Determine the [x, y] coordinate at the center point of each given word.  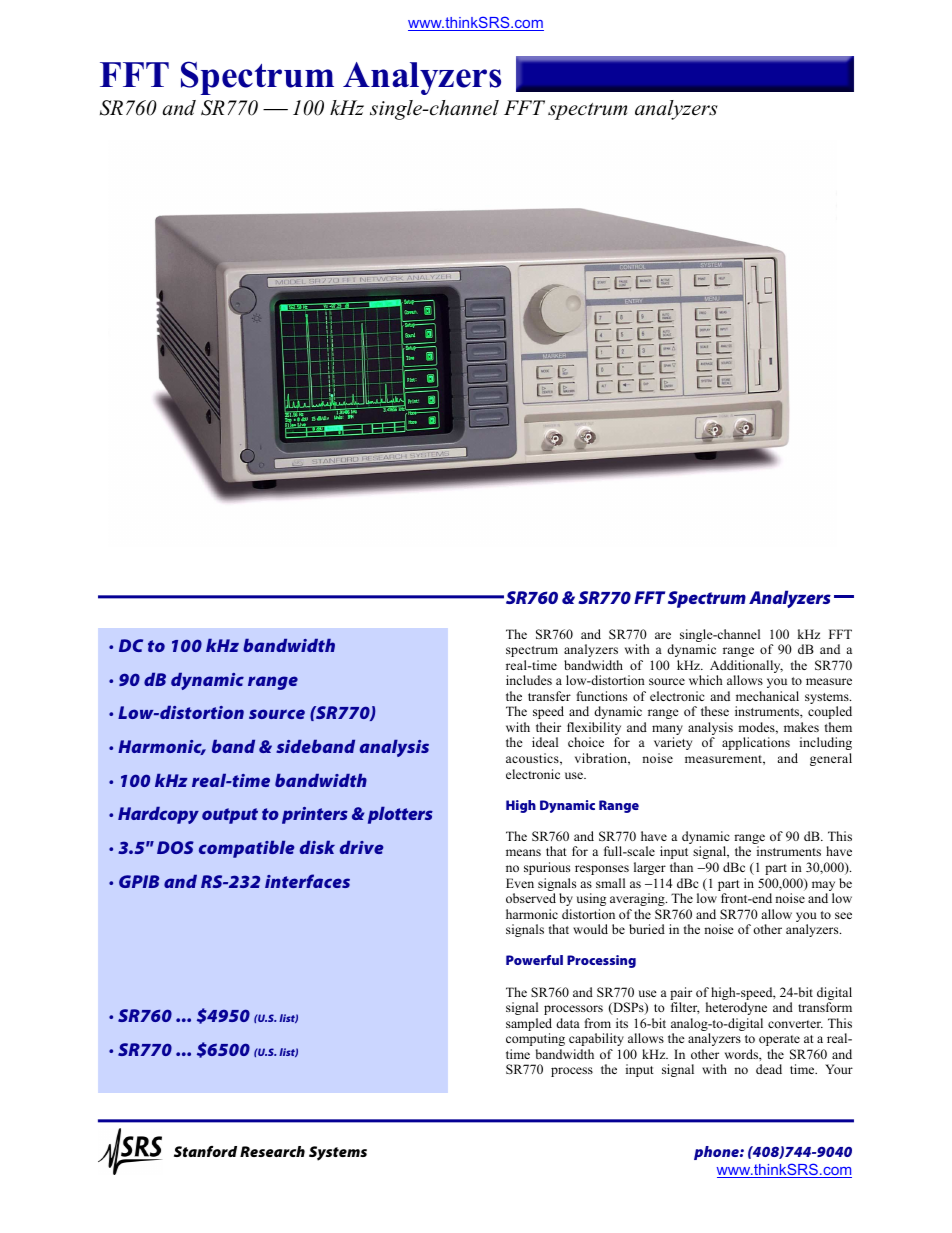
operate [779, 1040]
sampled [529, 1026]
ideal [545, 742]
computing [535, 1039]
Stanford [205, 1151]
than [681, 867]
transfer [549, 696]
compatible [247, 849]
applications [756, 743]
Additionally [745, 668]
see [843, 915]
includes [529, 680]
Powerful [534, 960]
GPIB [139, 881]
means [523, 852]
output [230, 816]
